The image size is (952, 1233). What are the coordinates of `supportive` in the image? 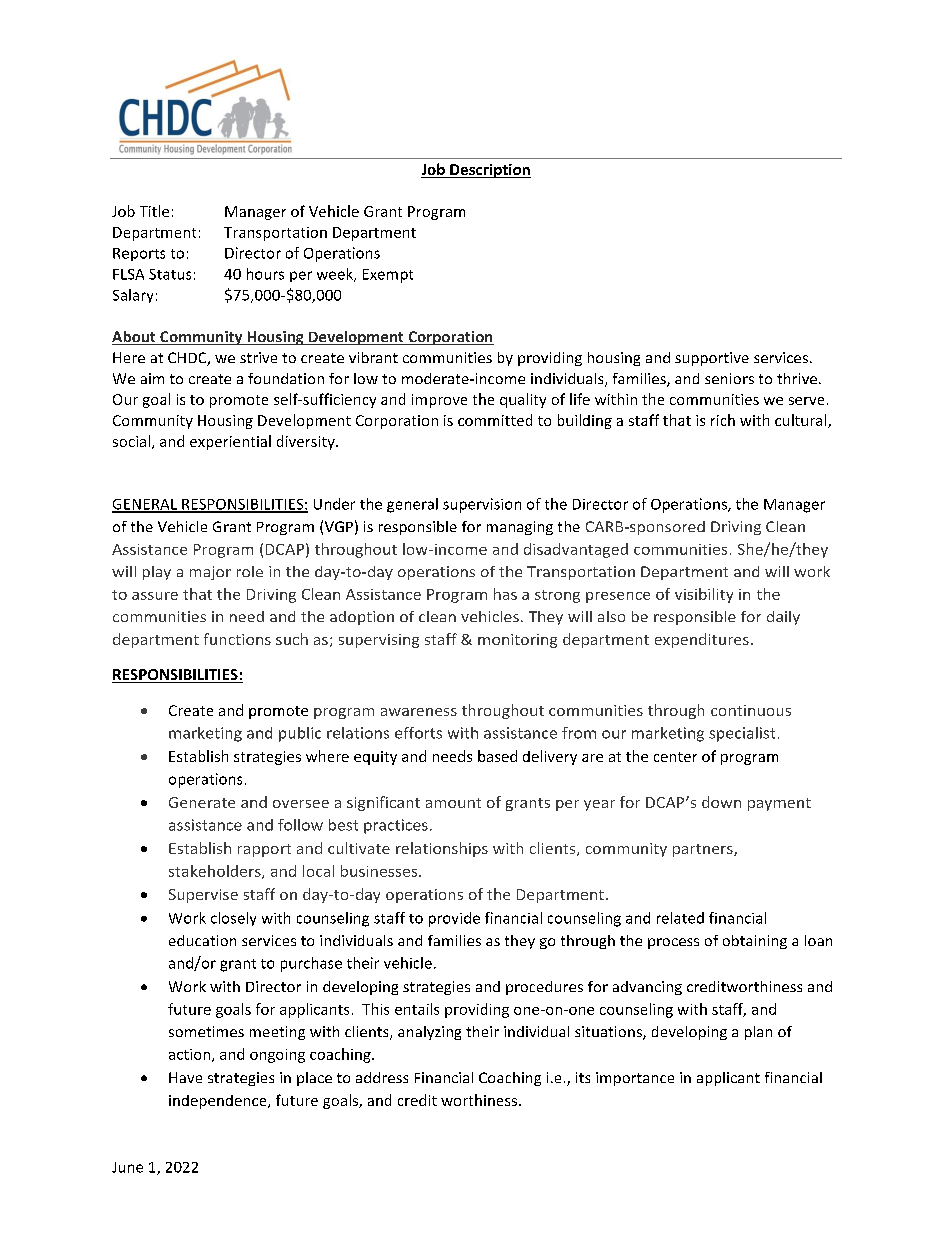 It's located at (712, 359).
